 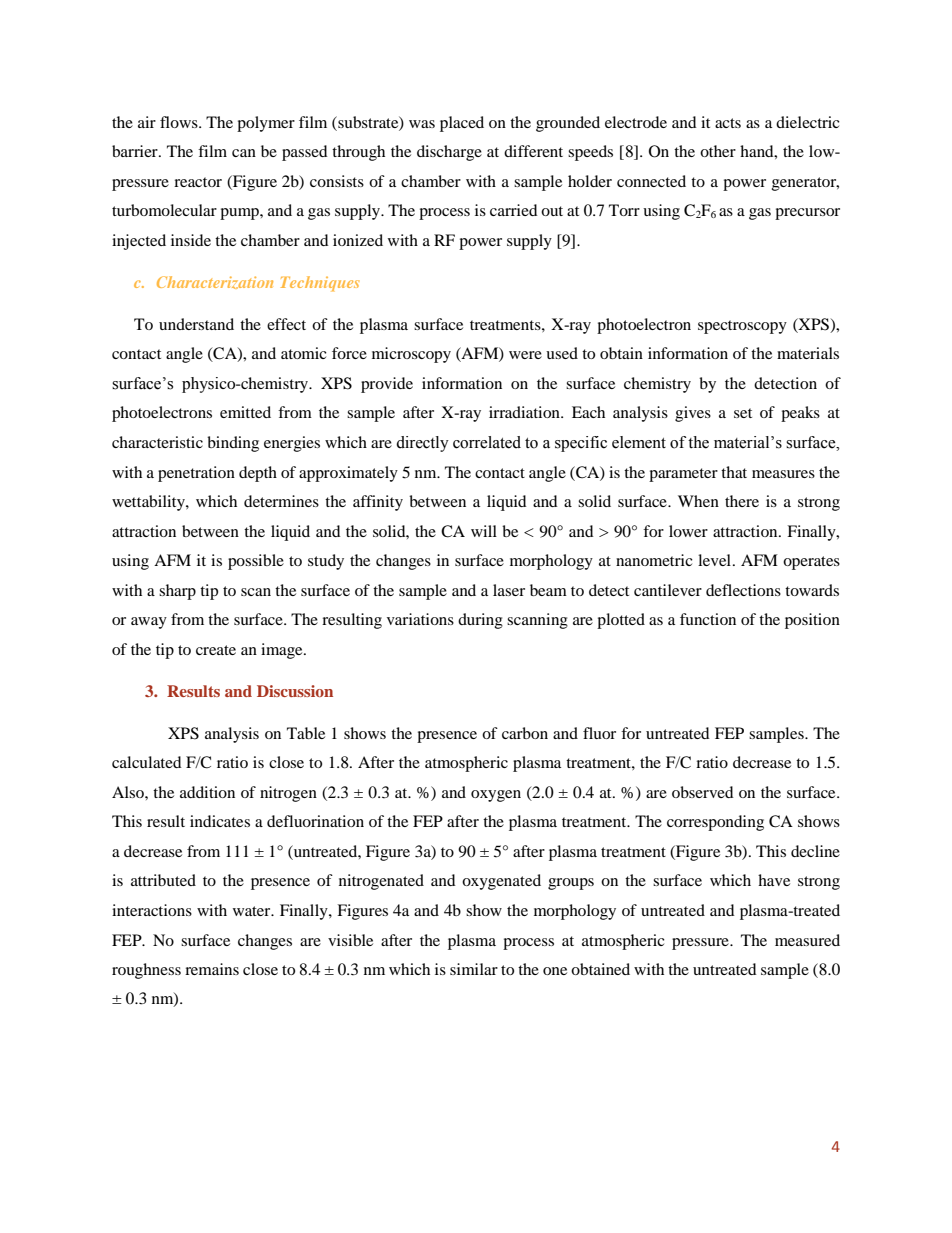 I want to click on level, so click(x=716, y=560).
